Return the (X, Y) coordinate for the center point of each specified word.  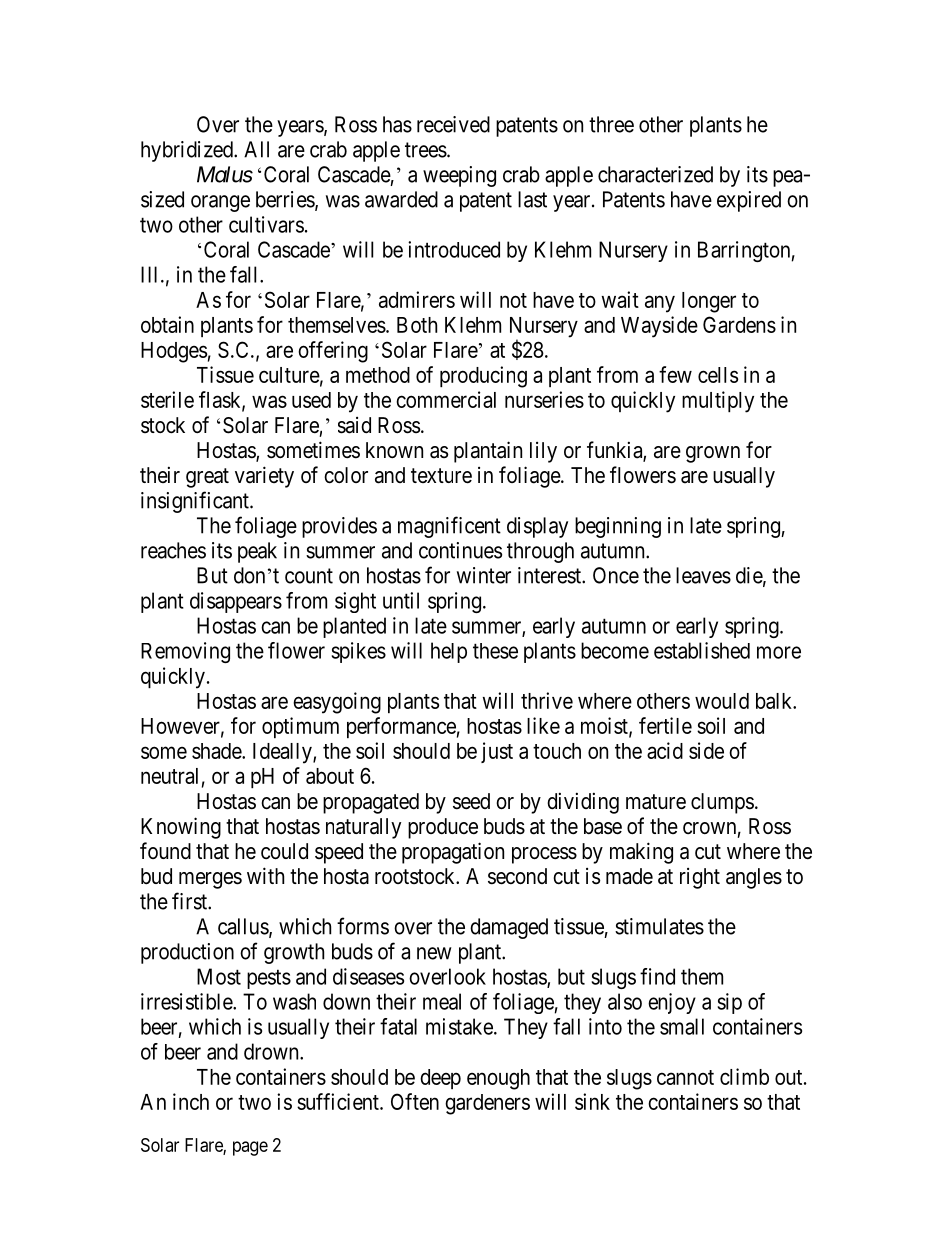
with (265, 875)
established (702, 650)
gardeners (487, 1104)
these (495, 651)
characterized (655, 174)
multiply (718, 402)
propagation (453, 853)
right (700, 878)
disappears (236, 602)
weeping (459, 176)
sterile (167, 399)
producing (483, 377)
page (250, 1148)
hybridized (188, 151)
